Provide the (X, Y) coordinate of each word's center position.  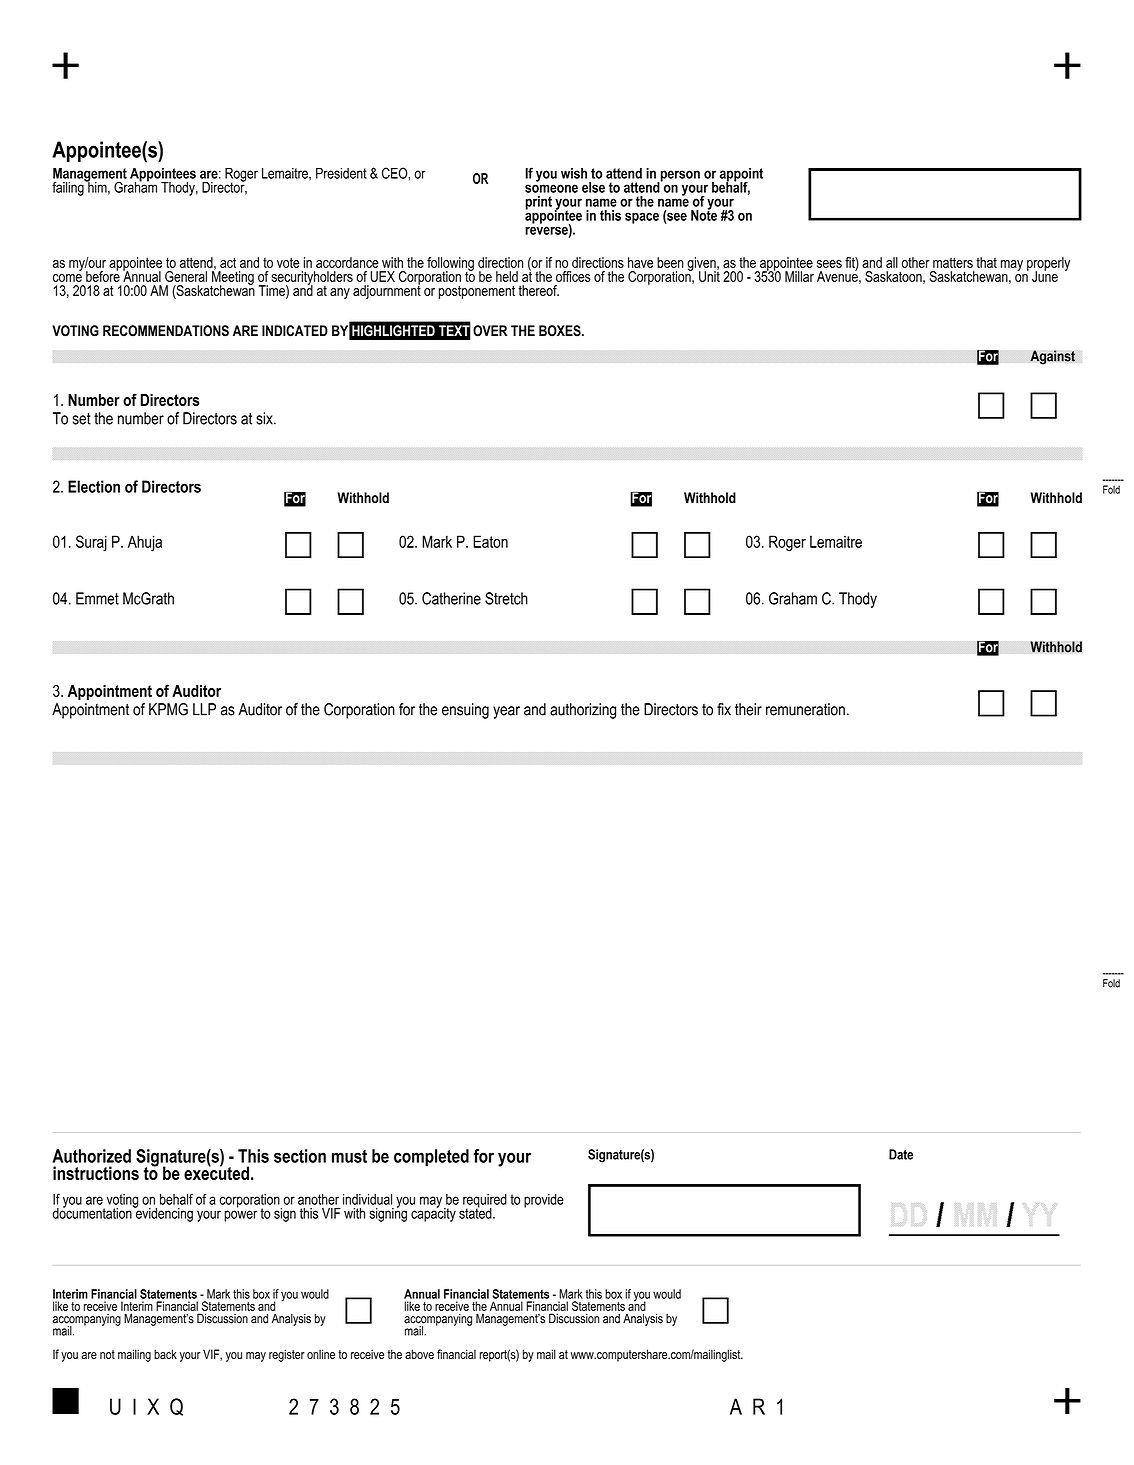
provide (544, 1201)
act (228, 262)
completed (431, 1158)
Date (901, 1154)
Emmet (97, 598)
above (419, 1354)
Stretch (506, 598)
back (165, 1354)
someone (551, 188)
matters (953, 262)
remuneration (805, 709)
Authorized (91, 1156)
